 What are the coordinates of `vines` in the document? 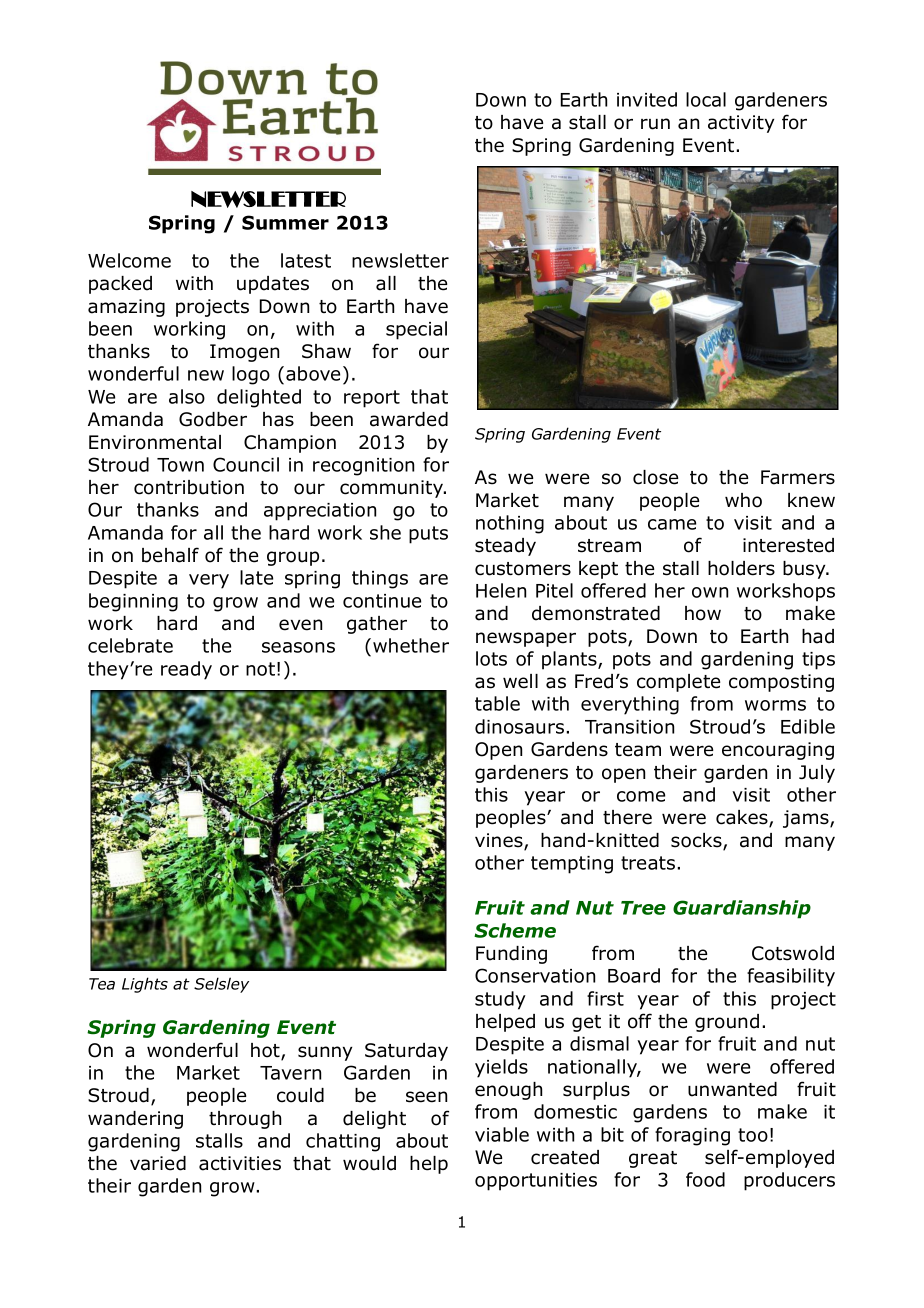 It's located at (500, 841).
